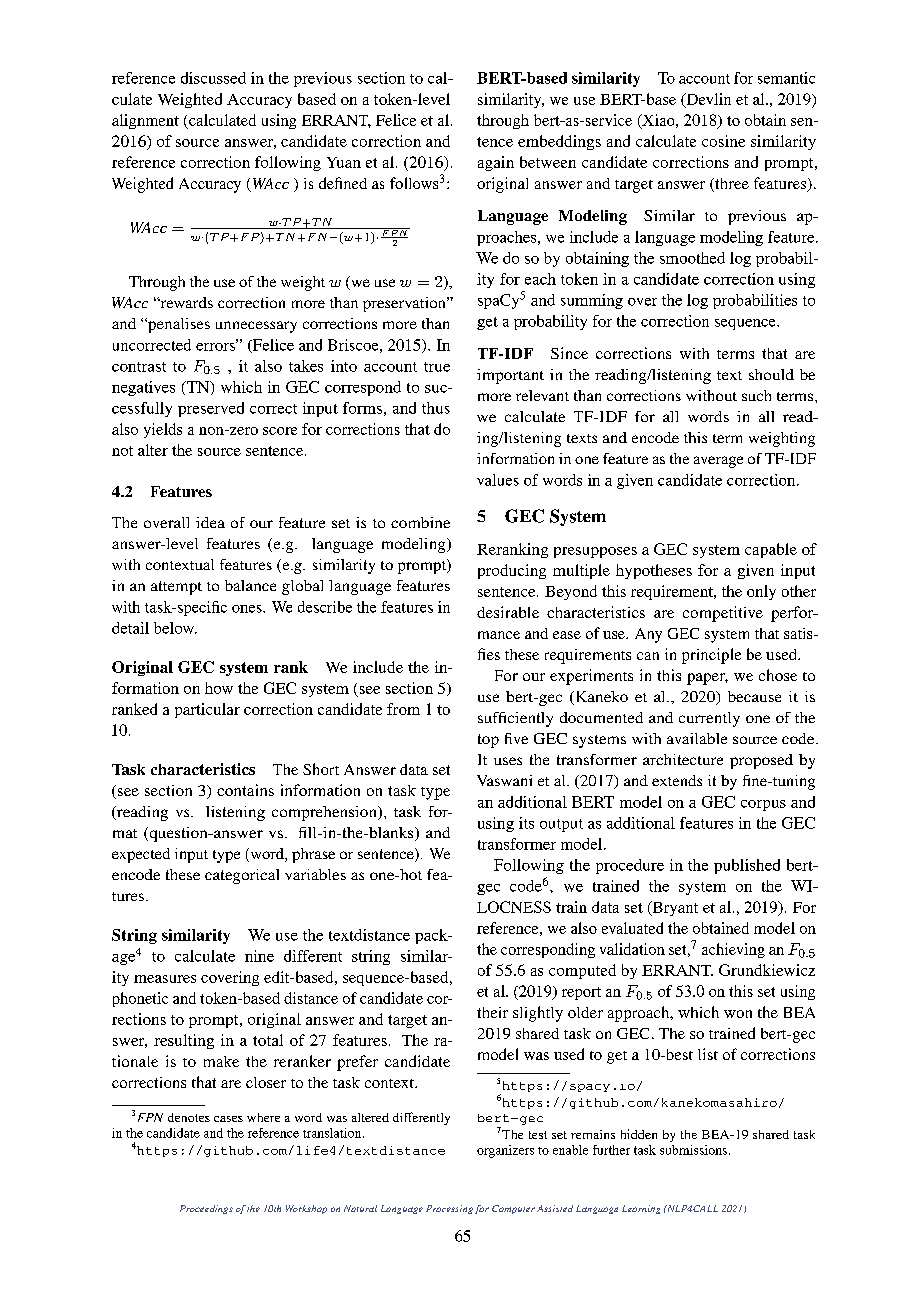 This document has height=1308, width=924. What do you see at coordinates (163, 430) in the document?
I see `yields` at bounding box center [163, 430].
